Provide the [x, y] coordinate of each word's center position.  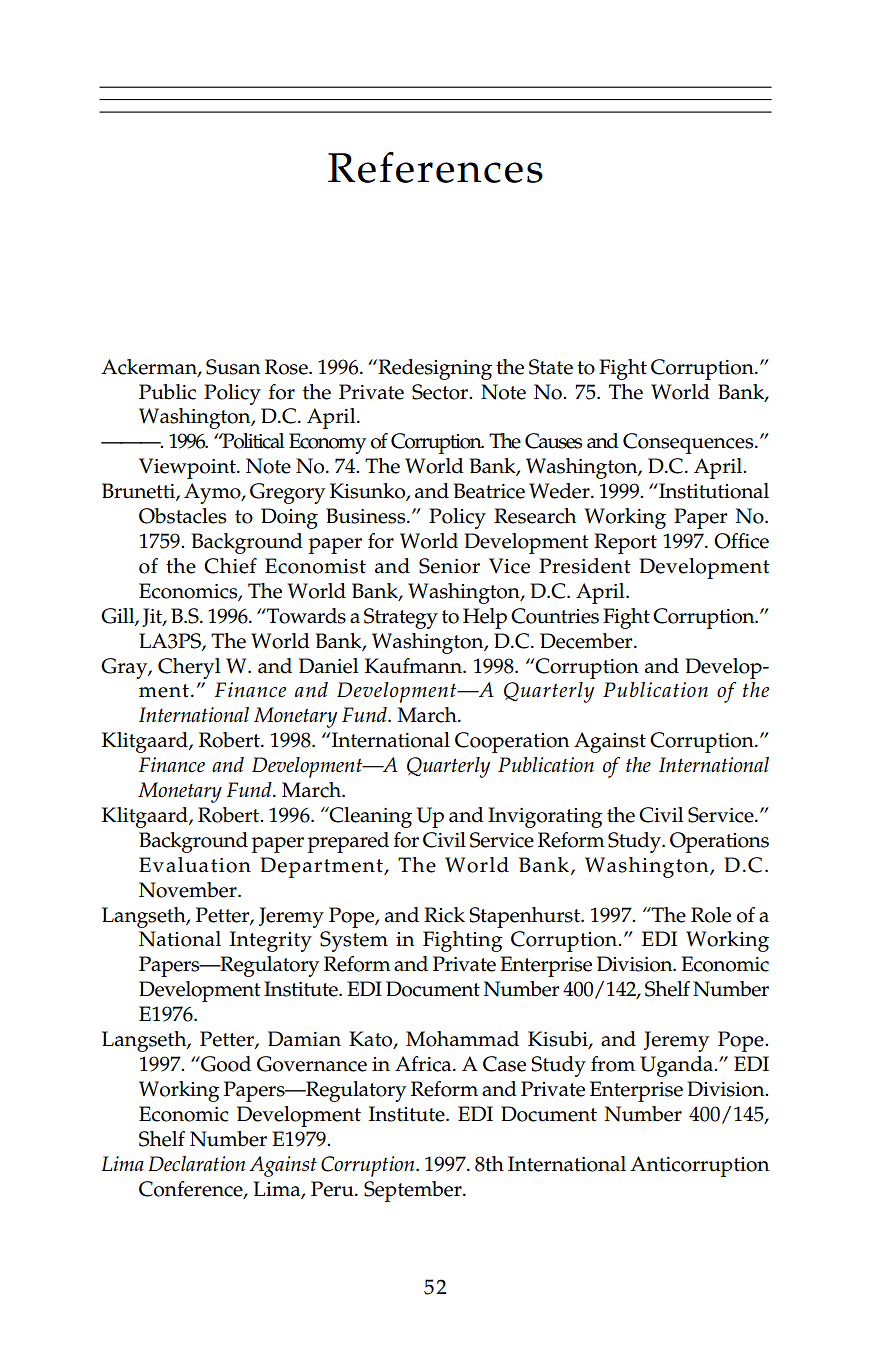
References [435, 167]
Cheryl [189, 668]
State [551, 367]
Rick [444, 915]
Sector [441, 392]
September [414, 1191]
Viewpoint [188, 468]
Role [711, 915]
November [189, 890]
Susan [233, 367]
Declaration [196, 1164]
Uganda [677, 1066]
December [587, 641]
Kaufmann [414, 666]
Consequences [689, 443]
